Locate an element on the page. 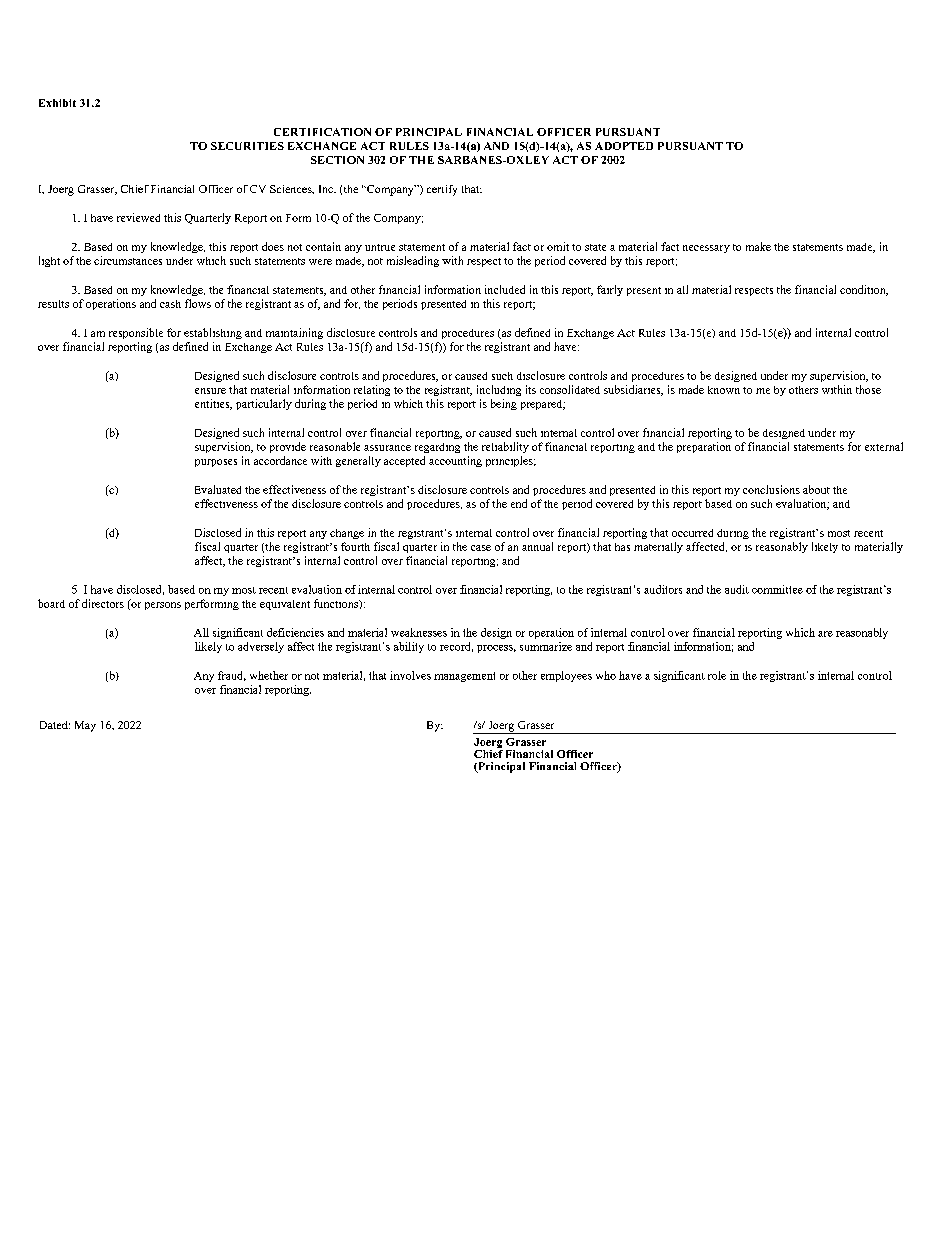 This page has height=1233, width=952. May is located at coordinates (85, 726).
